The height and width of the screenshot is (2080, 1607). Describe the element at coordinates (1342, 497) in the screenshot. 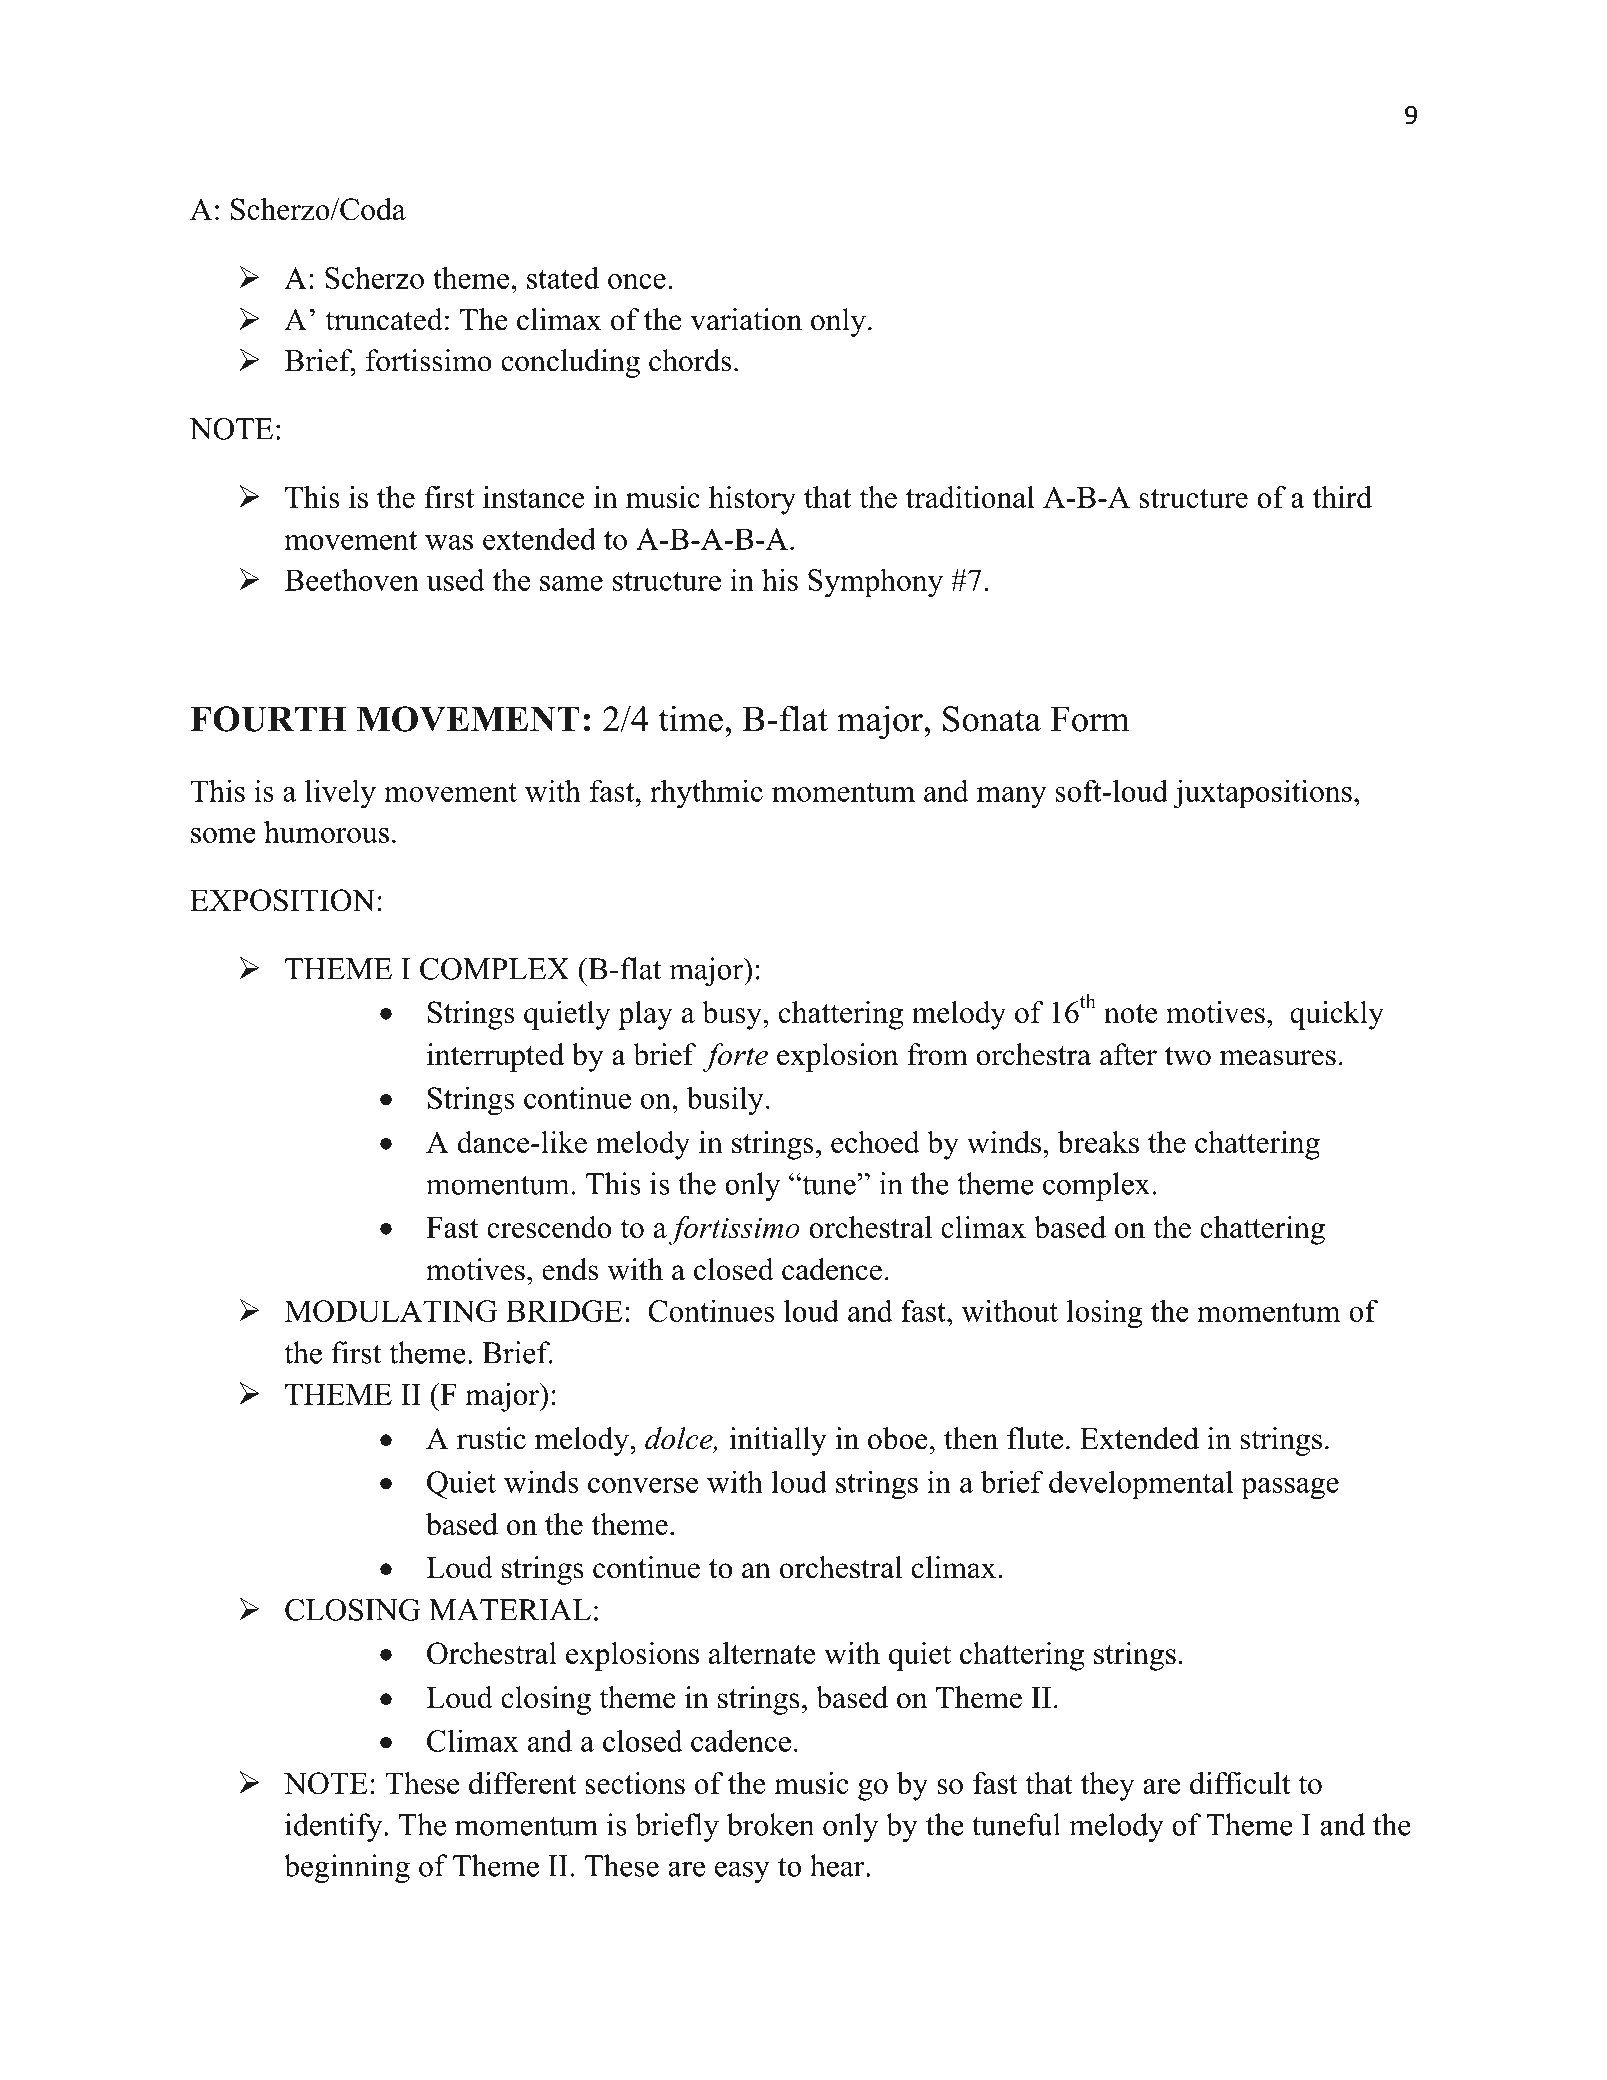

I see `third` at that location.
